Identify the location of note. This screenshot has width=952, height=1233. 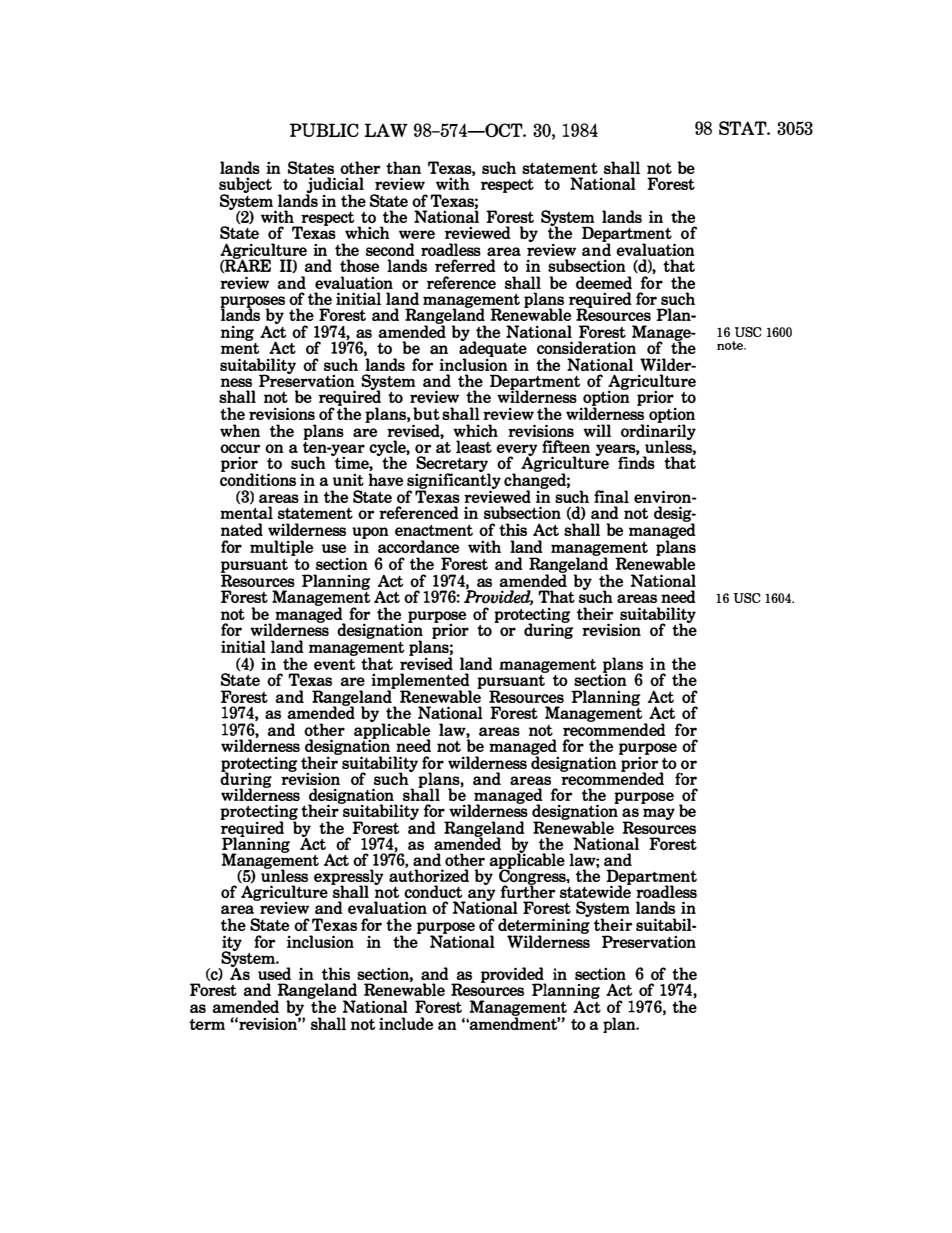
(731, 345).
